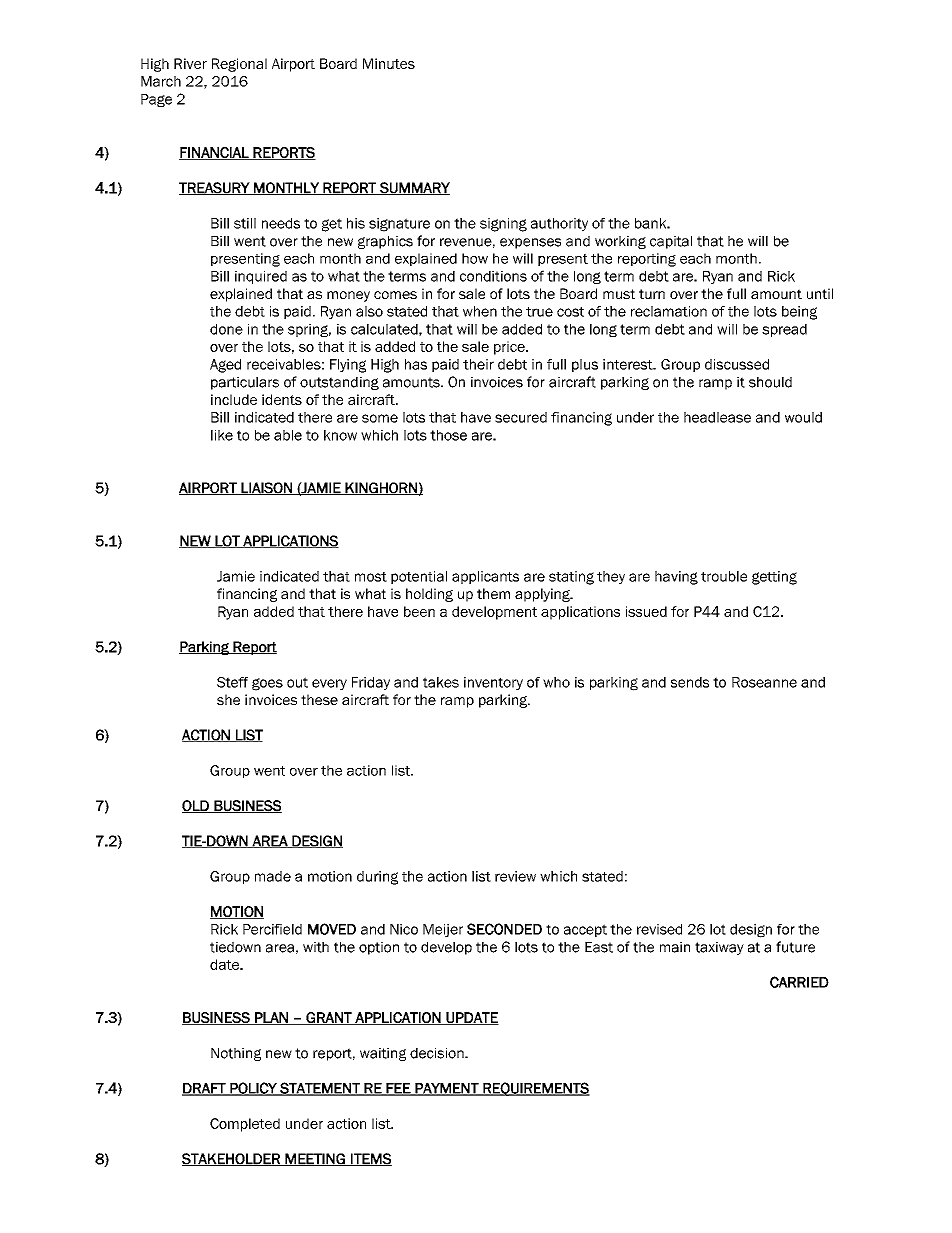 This screenshot has height=1233, width=952. What do you see at coordinates (245, 1125) in the screenshot?
I see `Completed` at bounding box center [245, 1125].
